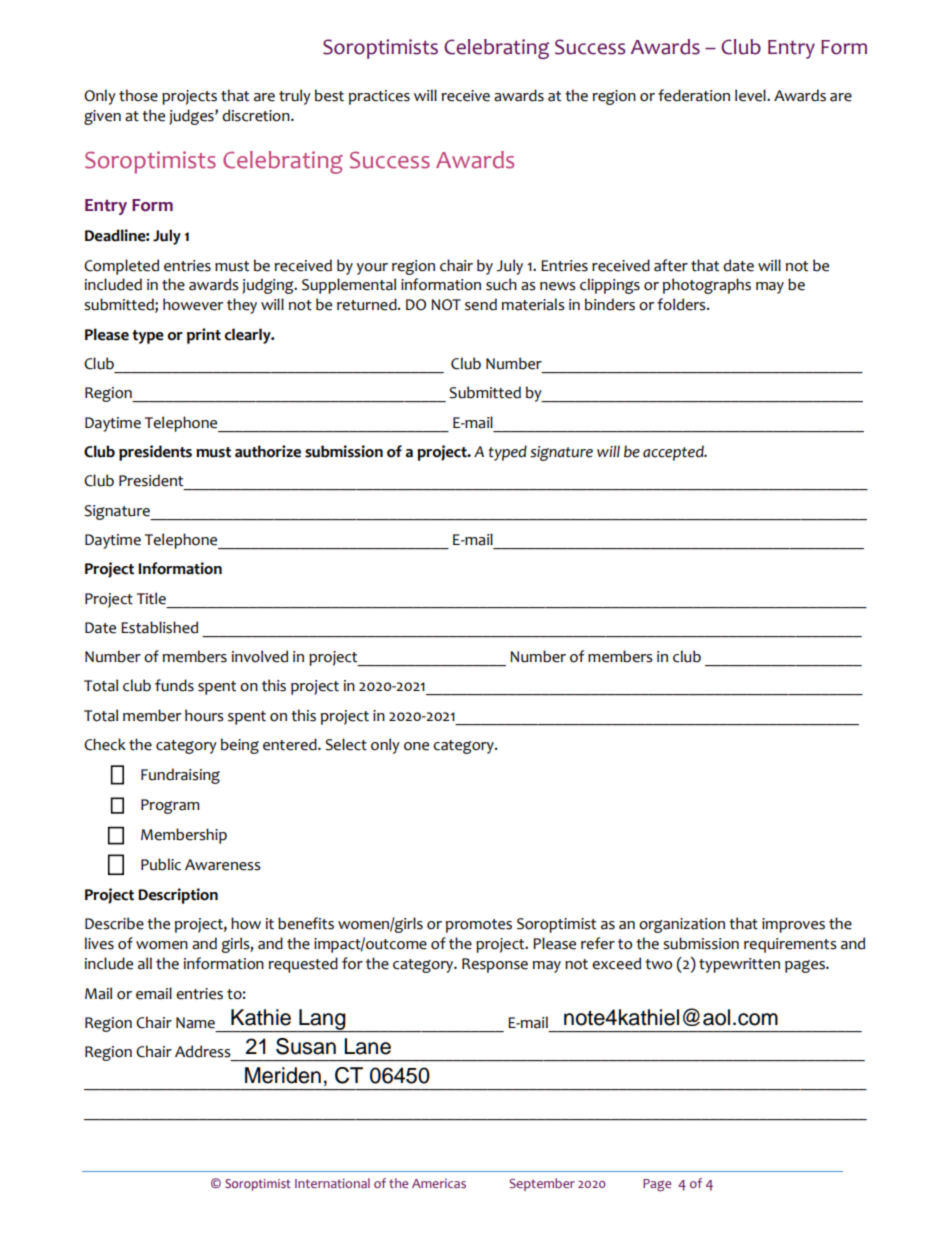 The width and height of the document is (952, 1233). I want to click on Select, so click(346, 744).
